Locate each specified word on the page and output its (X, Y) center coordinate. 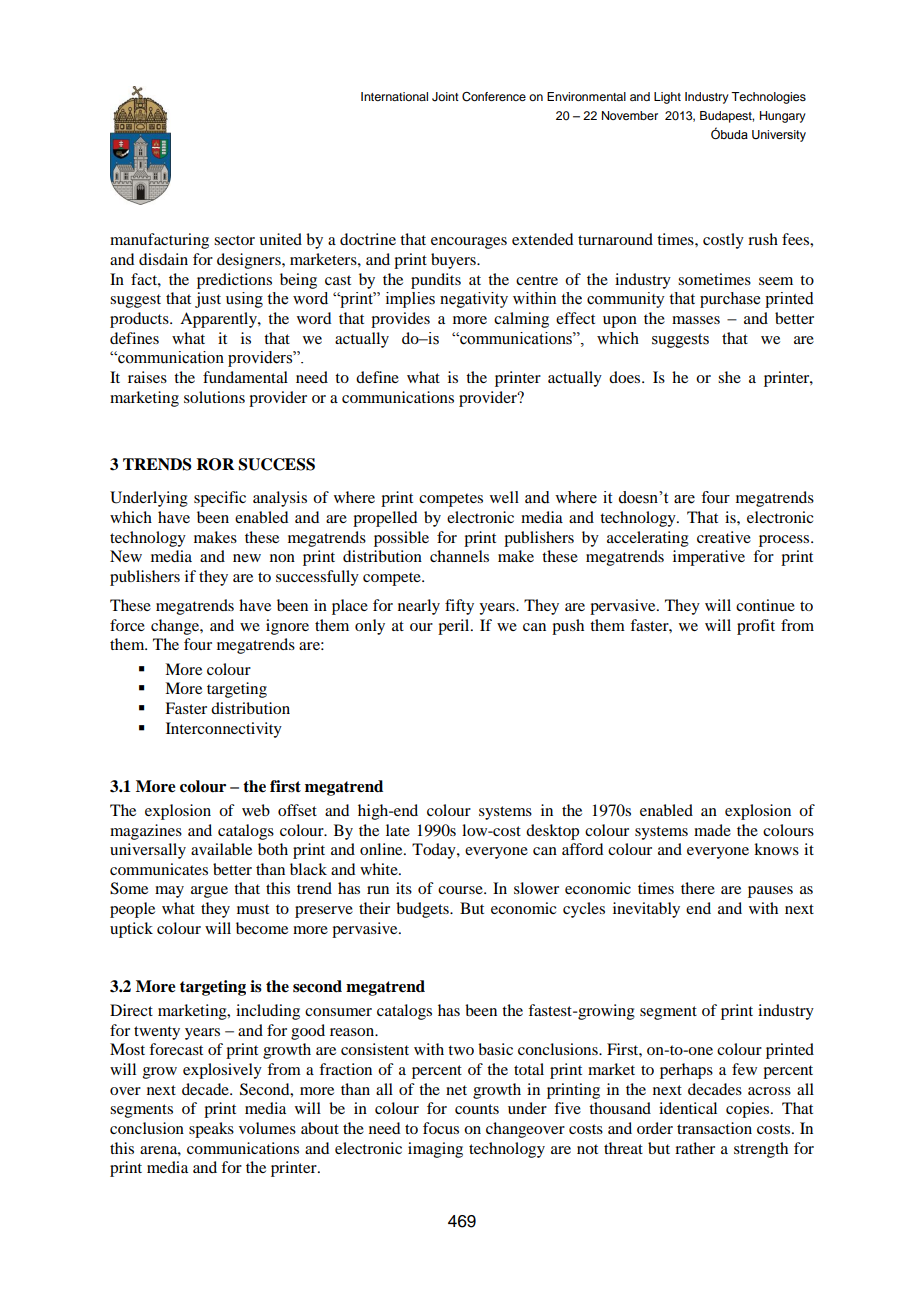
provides (400, 320)
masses (696, 320)
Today (435, 851)
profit (756, 627)
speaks (211, 1130)
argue (209, 892)
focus (441, 1128)
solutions (214, 397)
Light (667, 98)
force (127, 625)
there (698, 888)
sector (234, 240)
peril (455, 627)
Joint (445, 97)
